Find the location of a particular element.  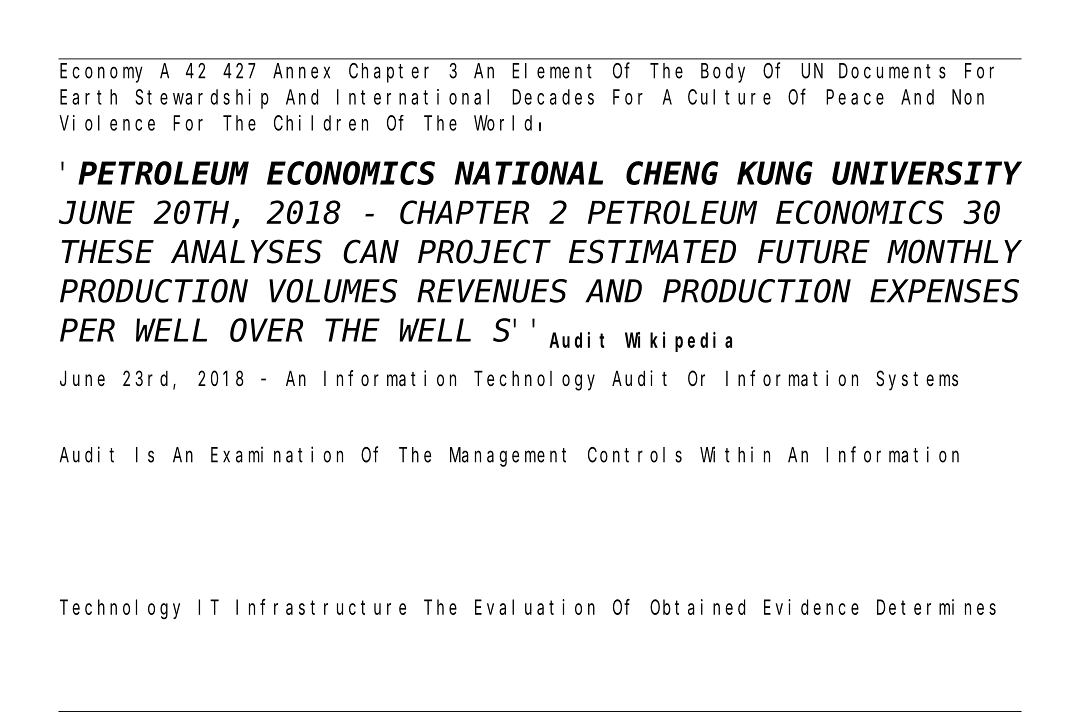

MONTHLY is located at coordinates (954, 253).
